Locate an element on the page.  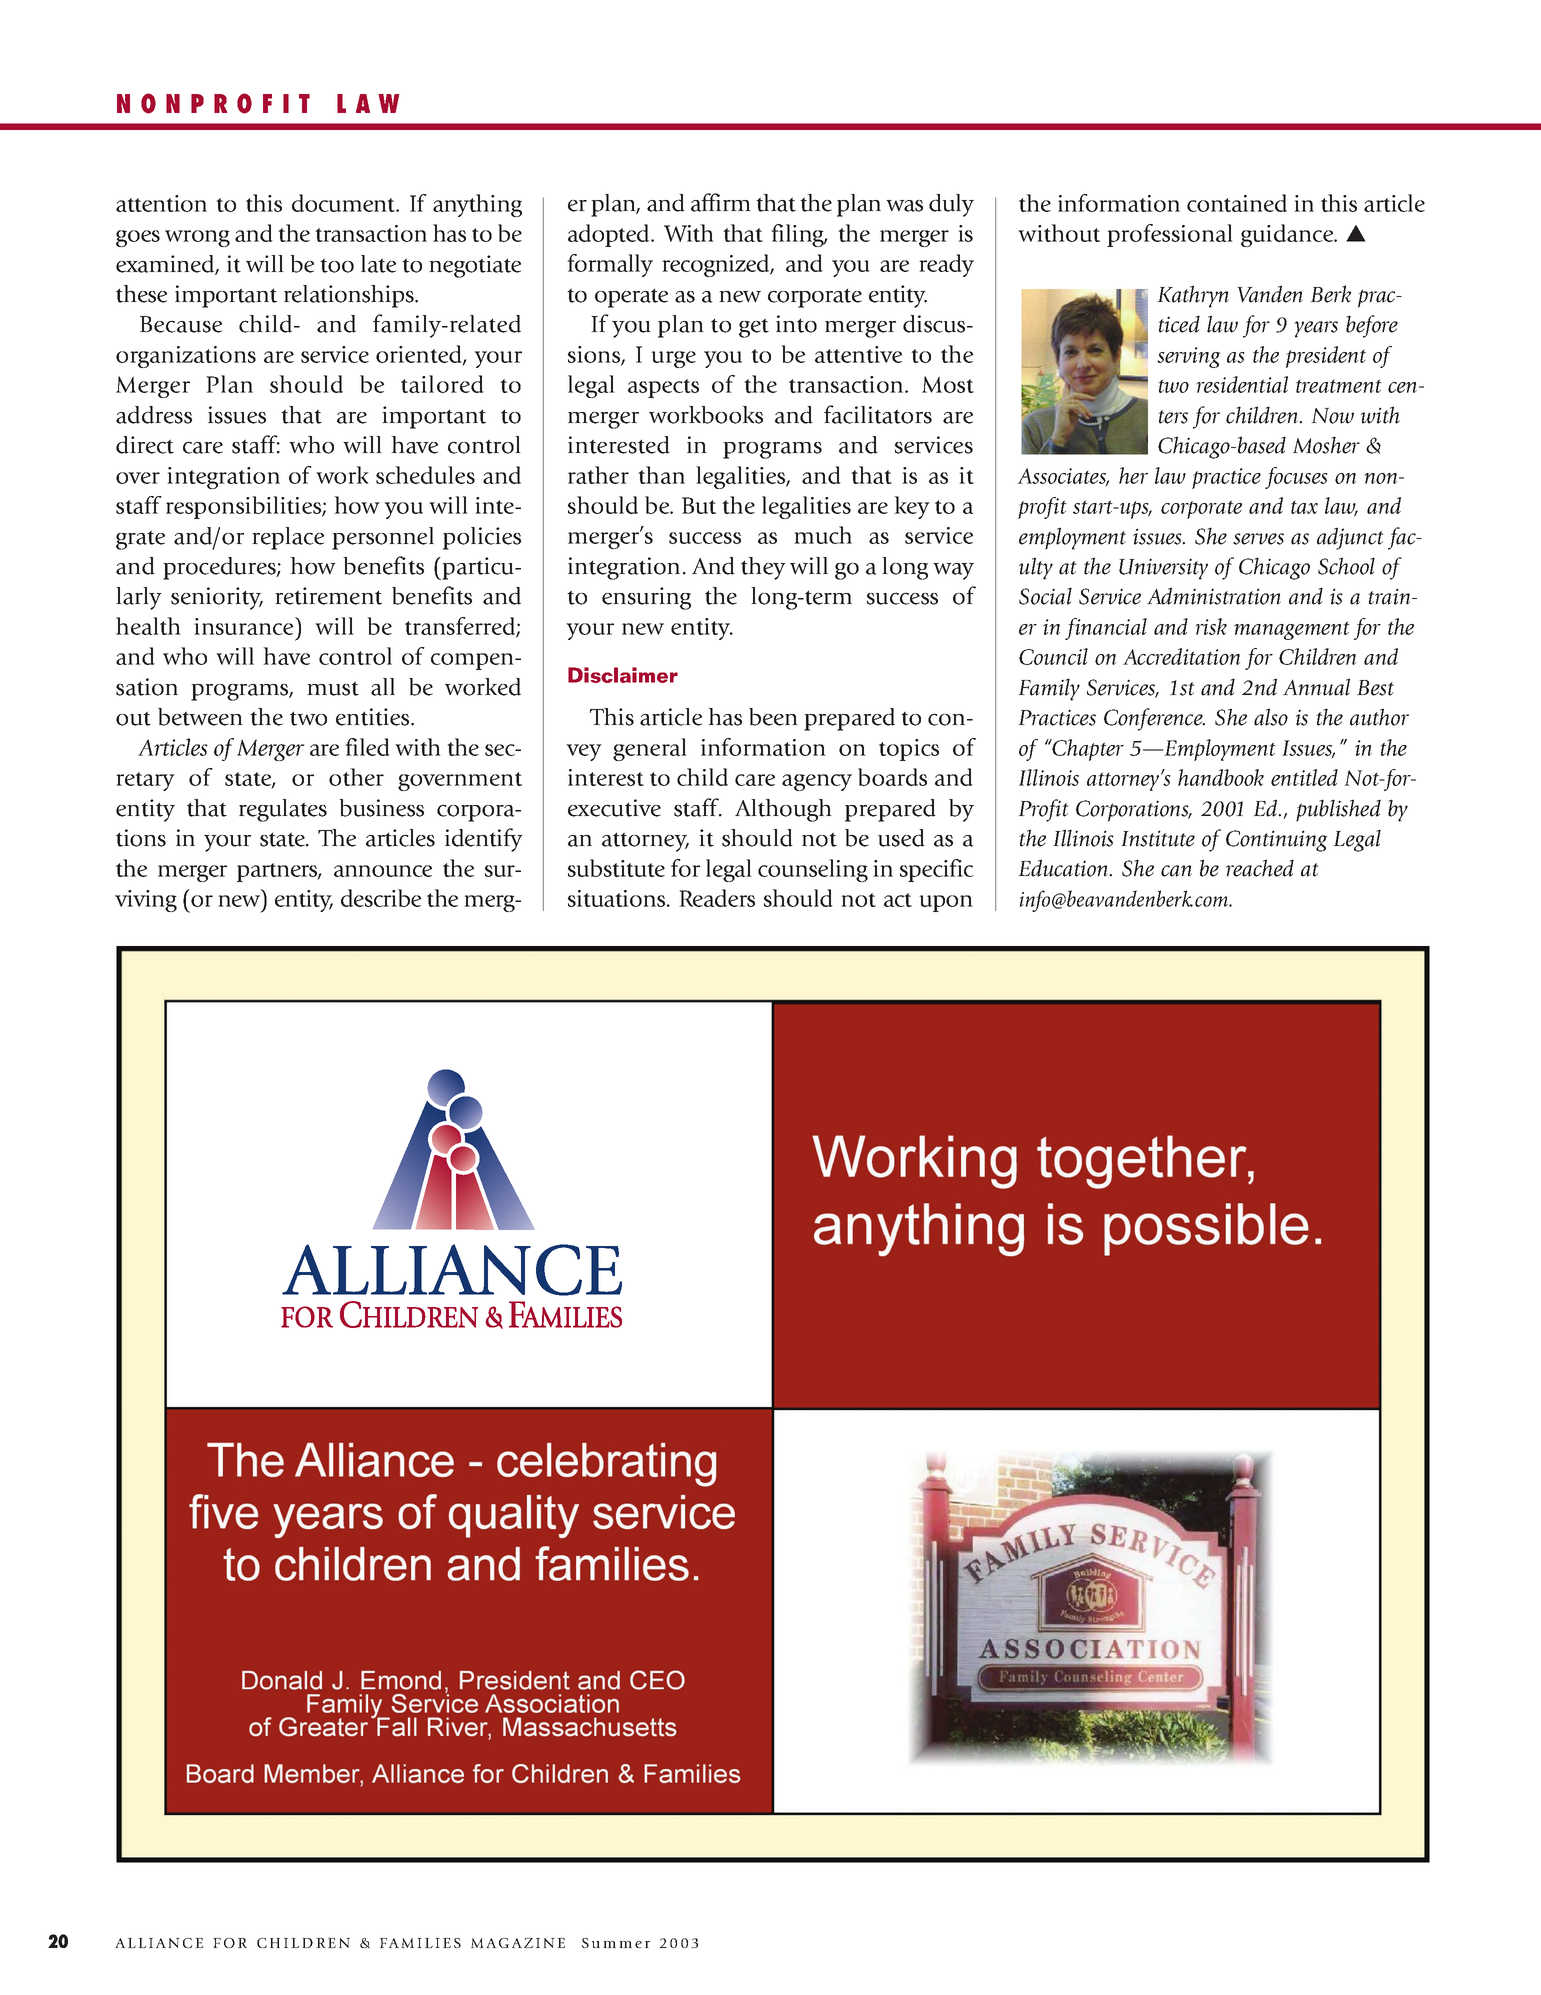
describe is located at coordinates (381, 898).
